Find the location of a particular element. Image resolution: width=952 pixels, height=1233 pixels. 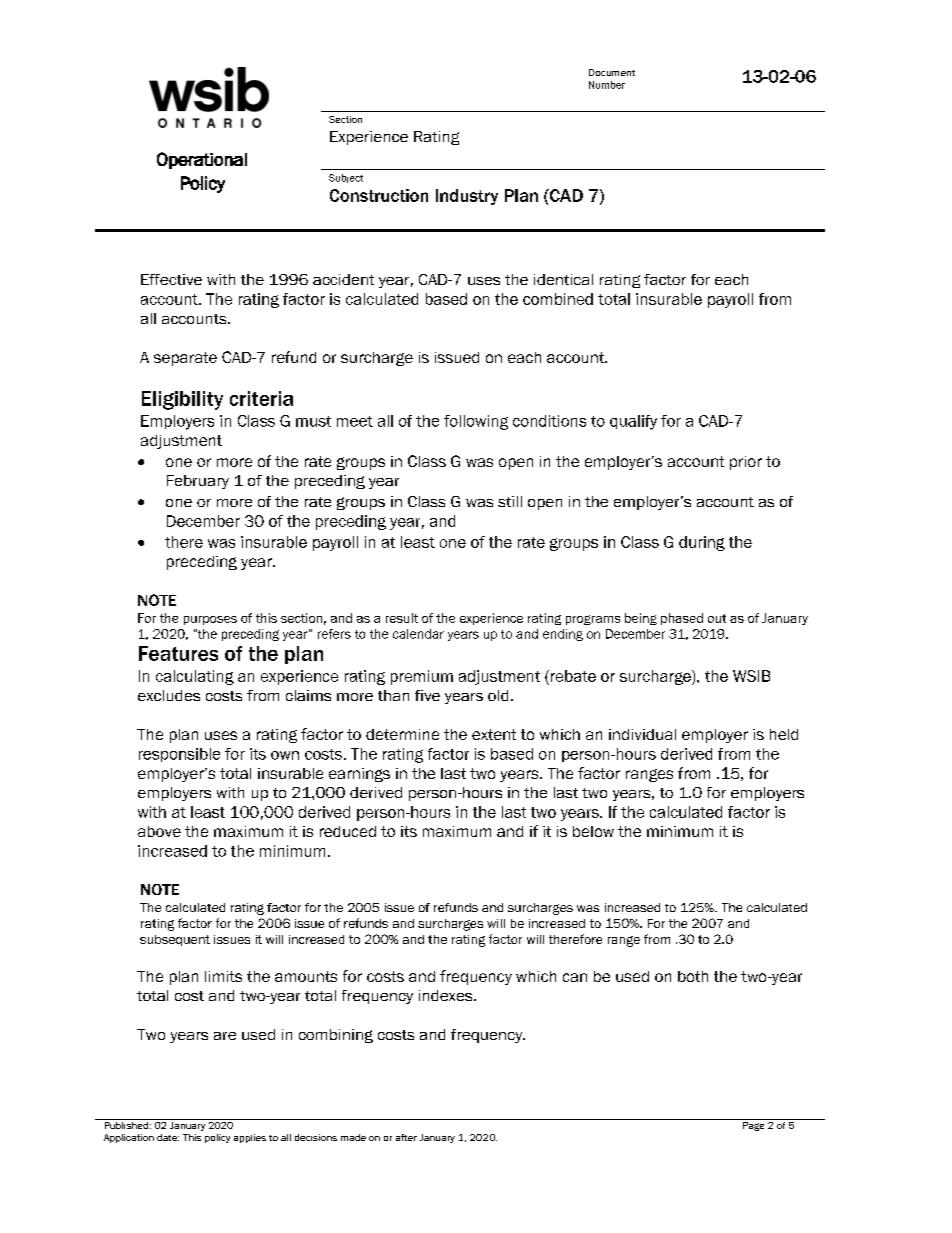

Number is located at coordinates (607, 85).
